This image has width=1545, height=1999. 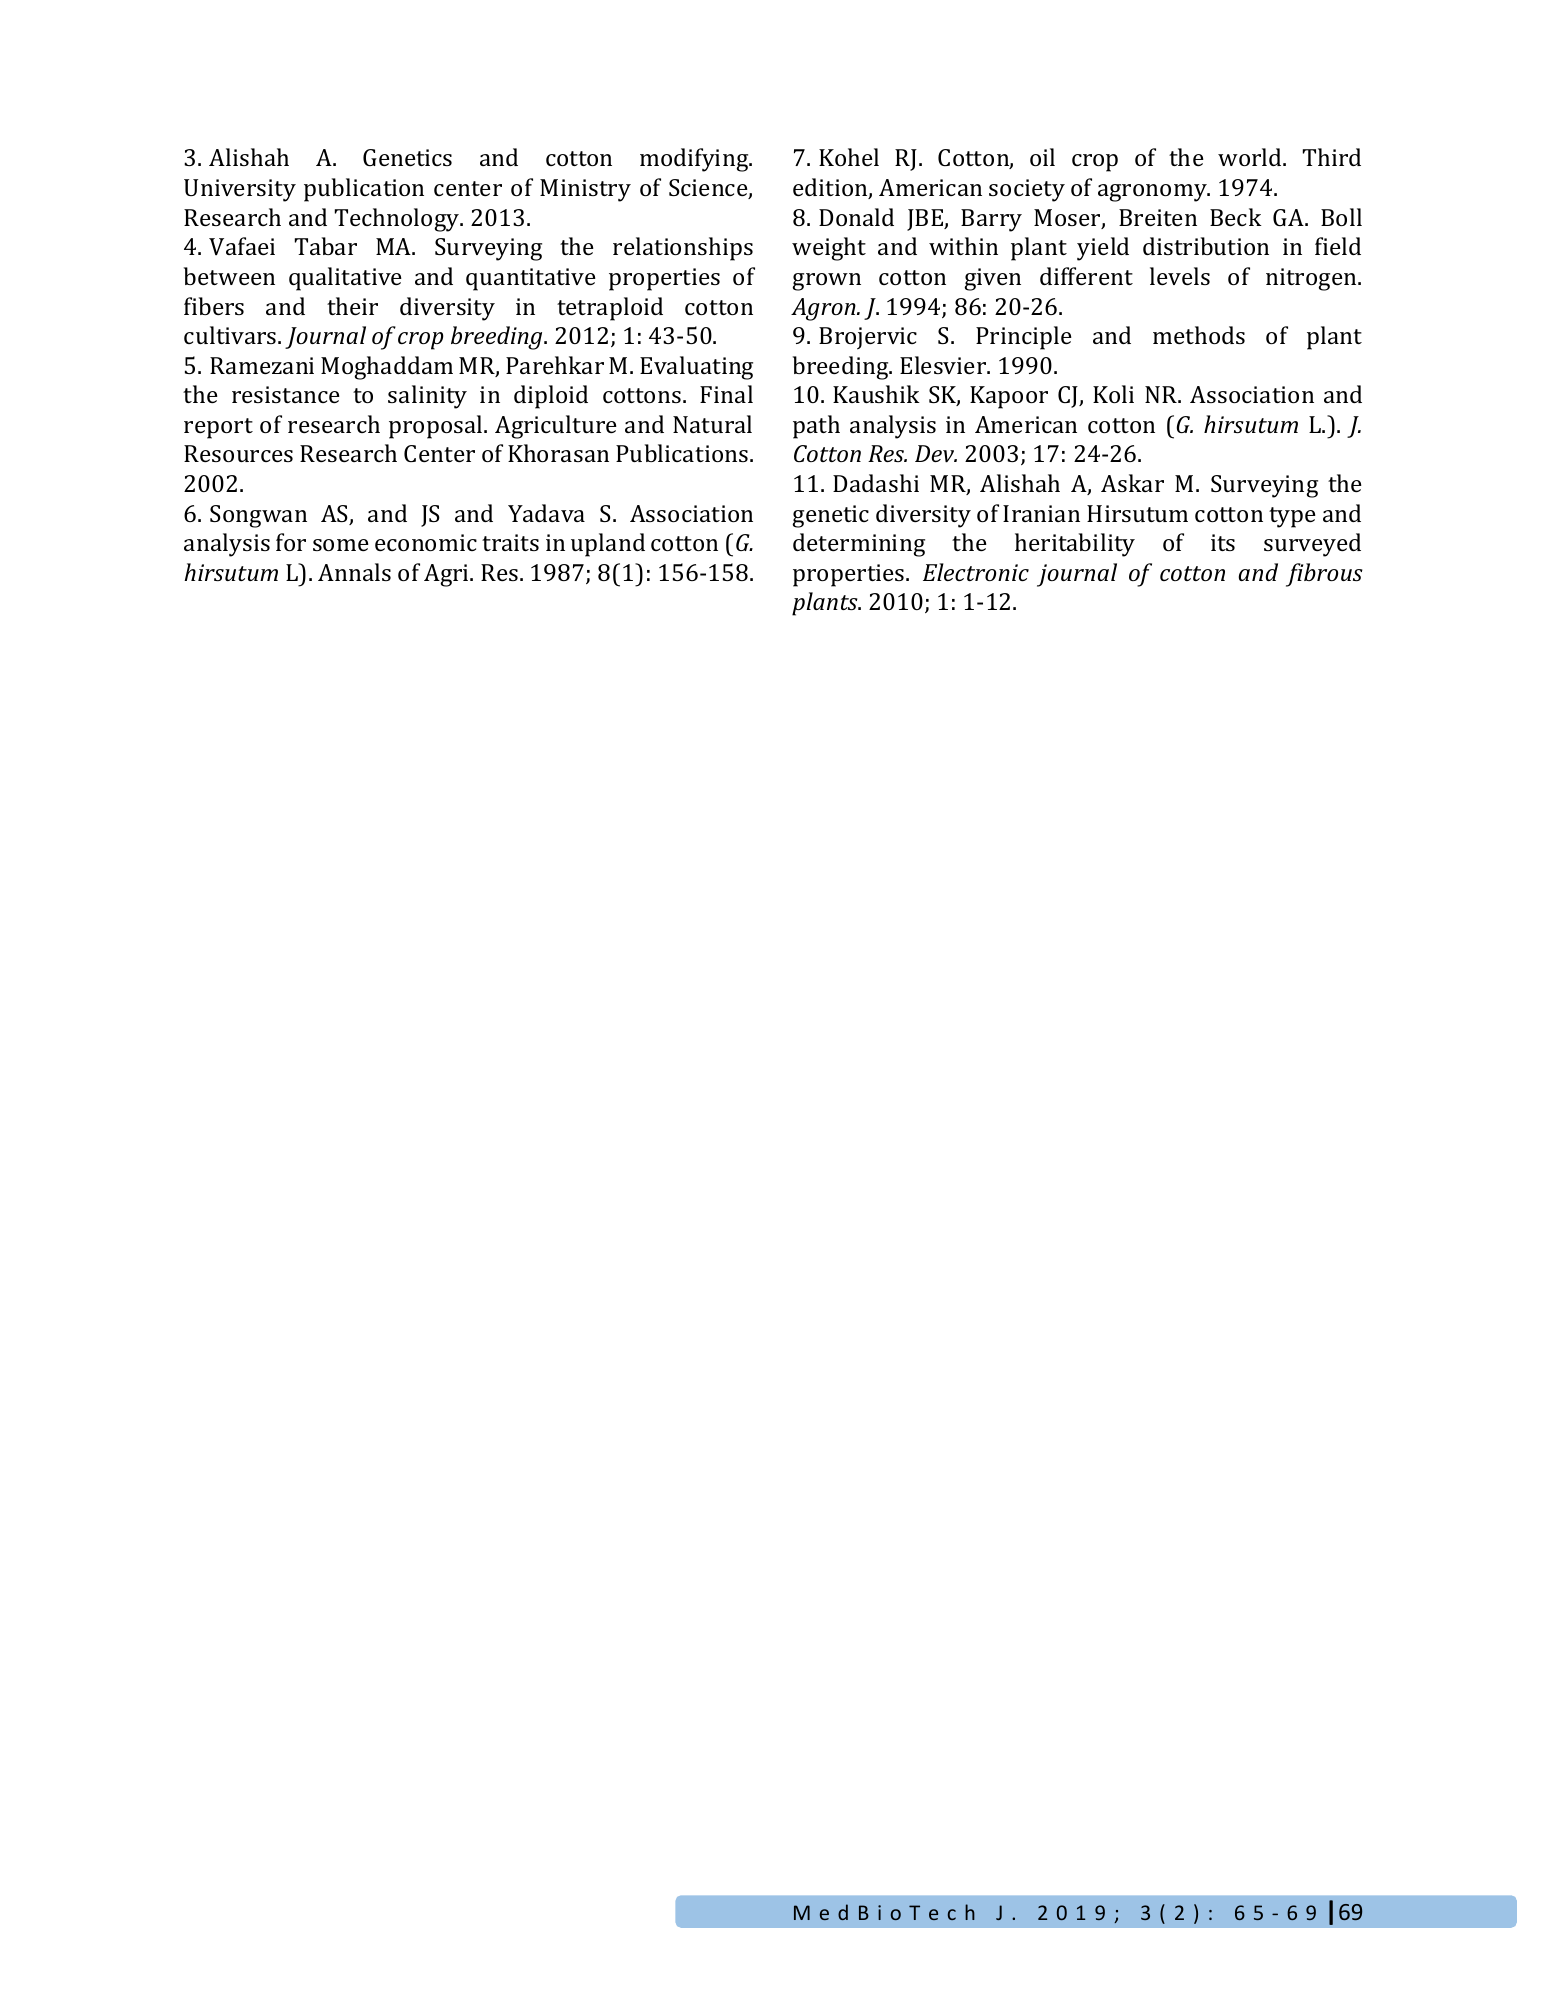 What do you see at coordinates (1292, 517) in the image?
I see `type` at bounding box center [1292, 517].
